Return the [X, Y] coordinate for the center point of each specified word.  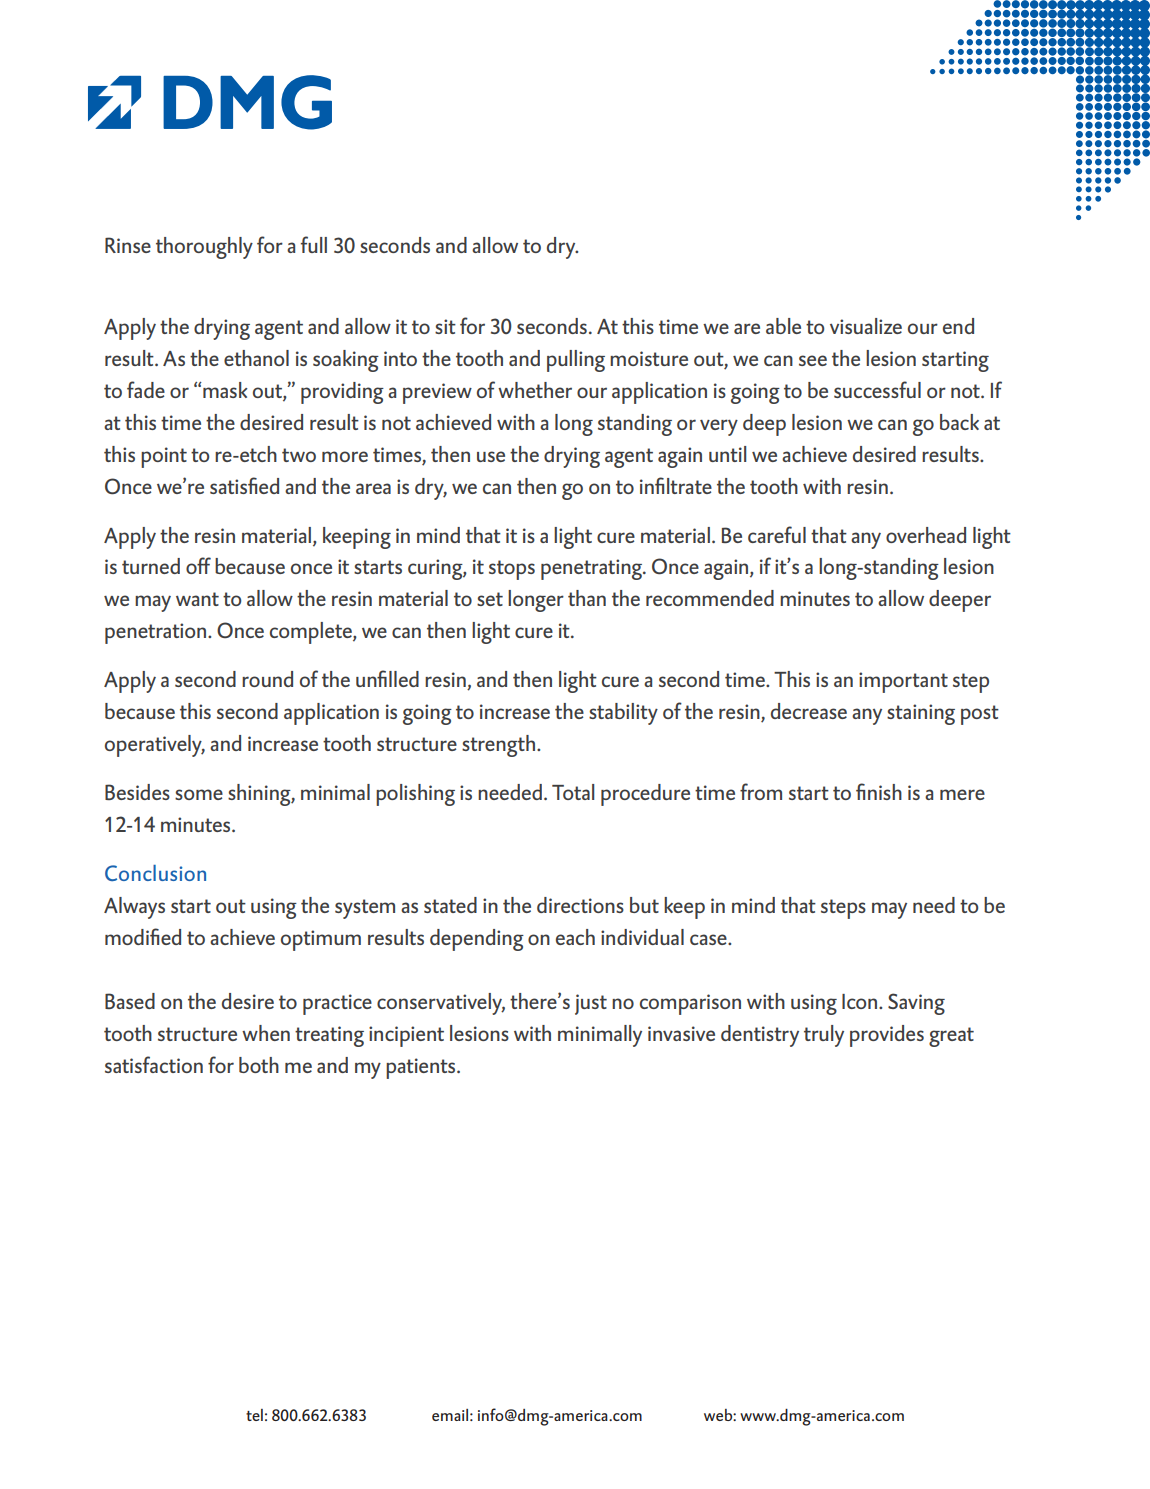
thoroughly [204, 248]
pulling [576, 361]
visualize [866, 326]
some [199, 794]
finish [879, 791]
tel [254, 1415]
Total [573, 792]
